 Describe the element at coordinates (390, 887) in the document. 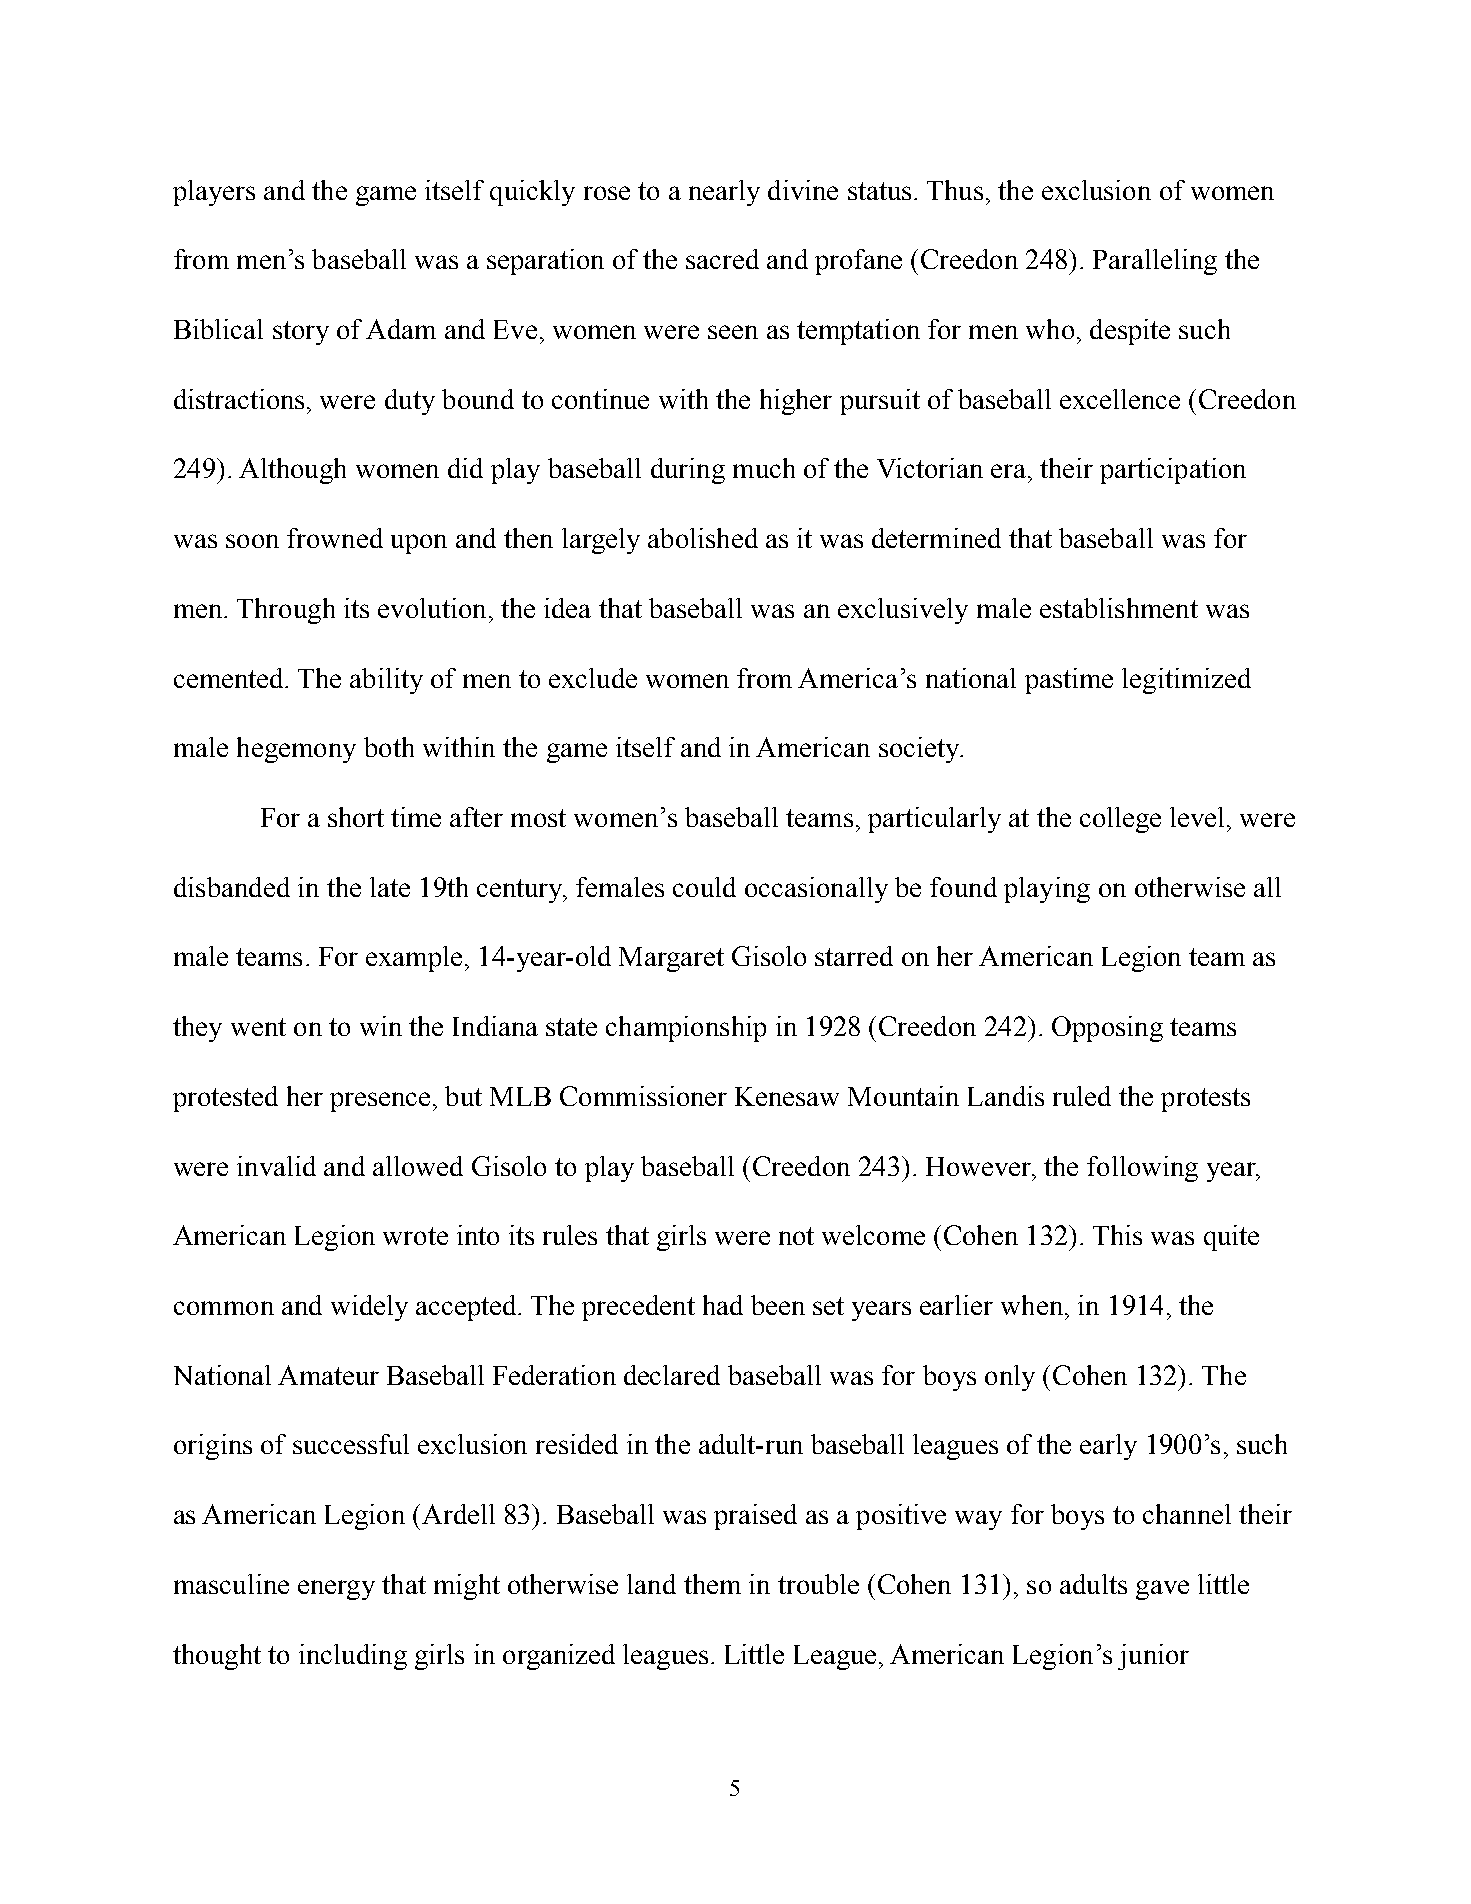

I see `late` at that location.
